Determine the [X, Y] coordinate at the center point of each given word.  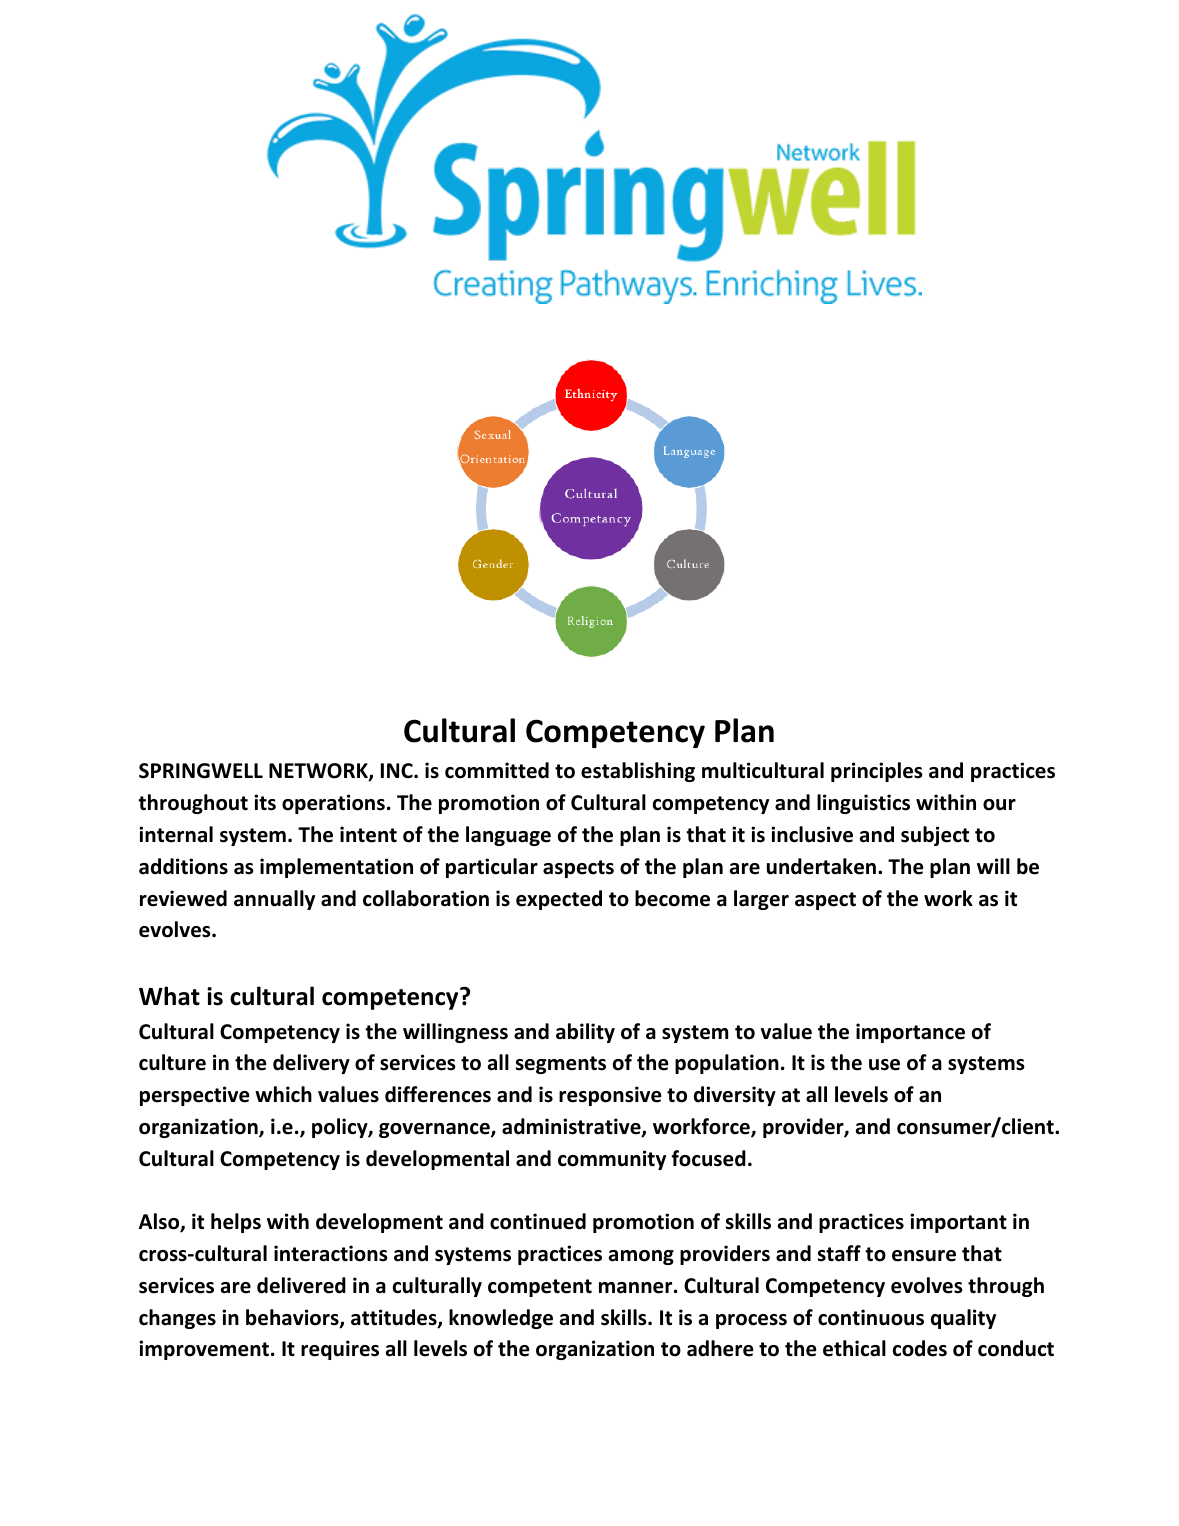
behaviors [293, 1318]
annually [274, 900]
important [958, 1223]
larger [761, 900]
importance [910, 1033]
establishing [638, 772]
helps [236, 1223]
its [265, 802]
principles [877, 772]
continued [538, 1221]
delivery [311, 1064]
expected [559, 900]
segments [561, 1065]
